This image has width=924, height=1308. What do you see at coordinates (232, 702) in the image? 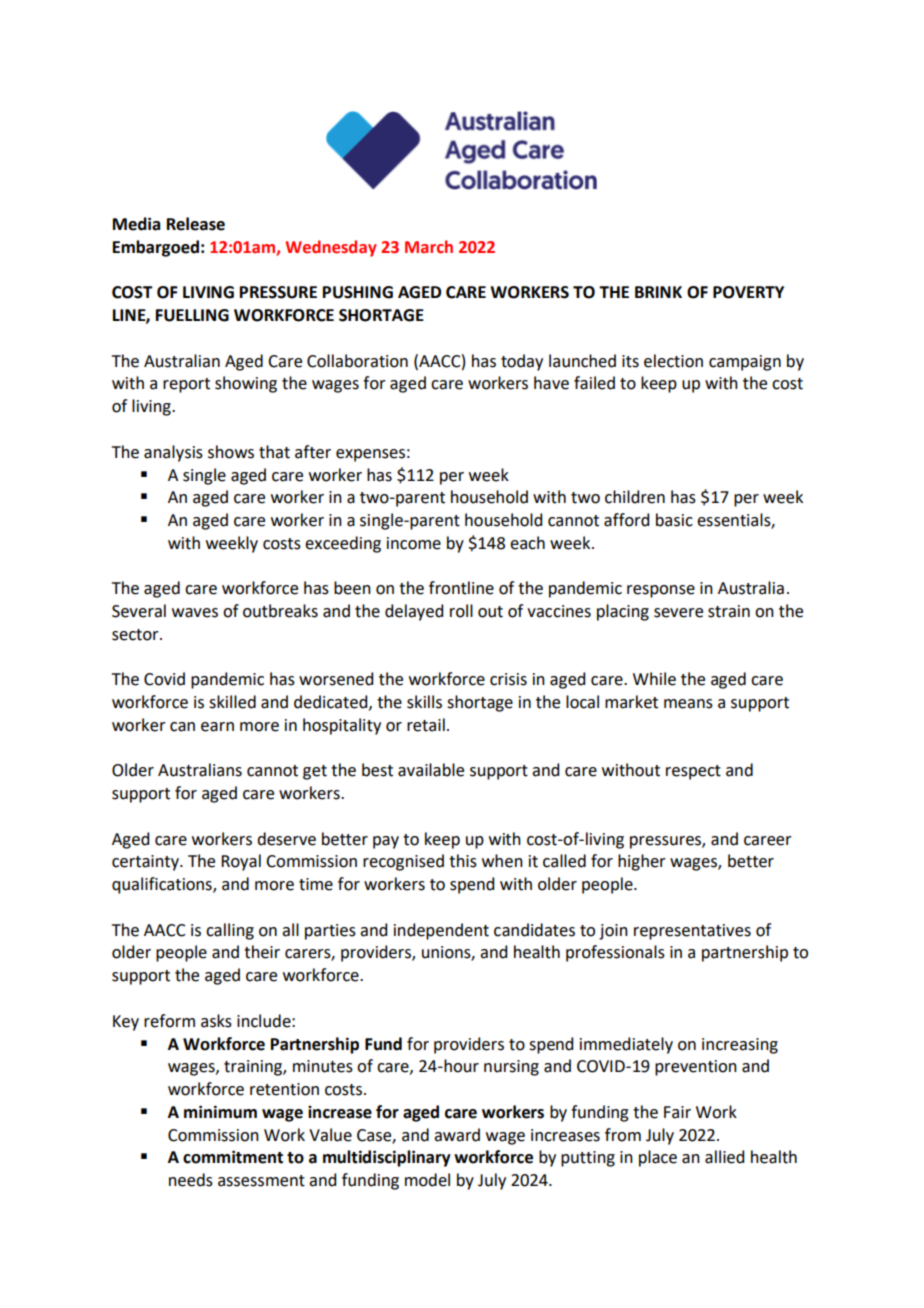
I see `skilled` at bounding box center [232, 702].
